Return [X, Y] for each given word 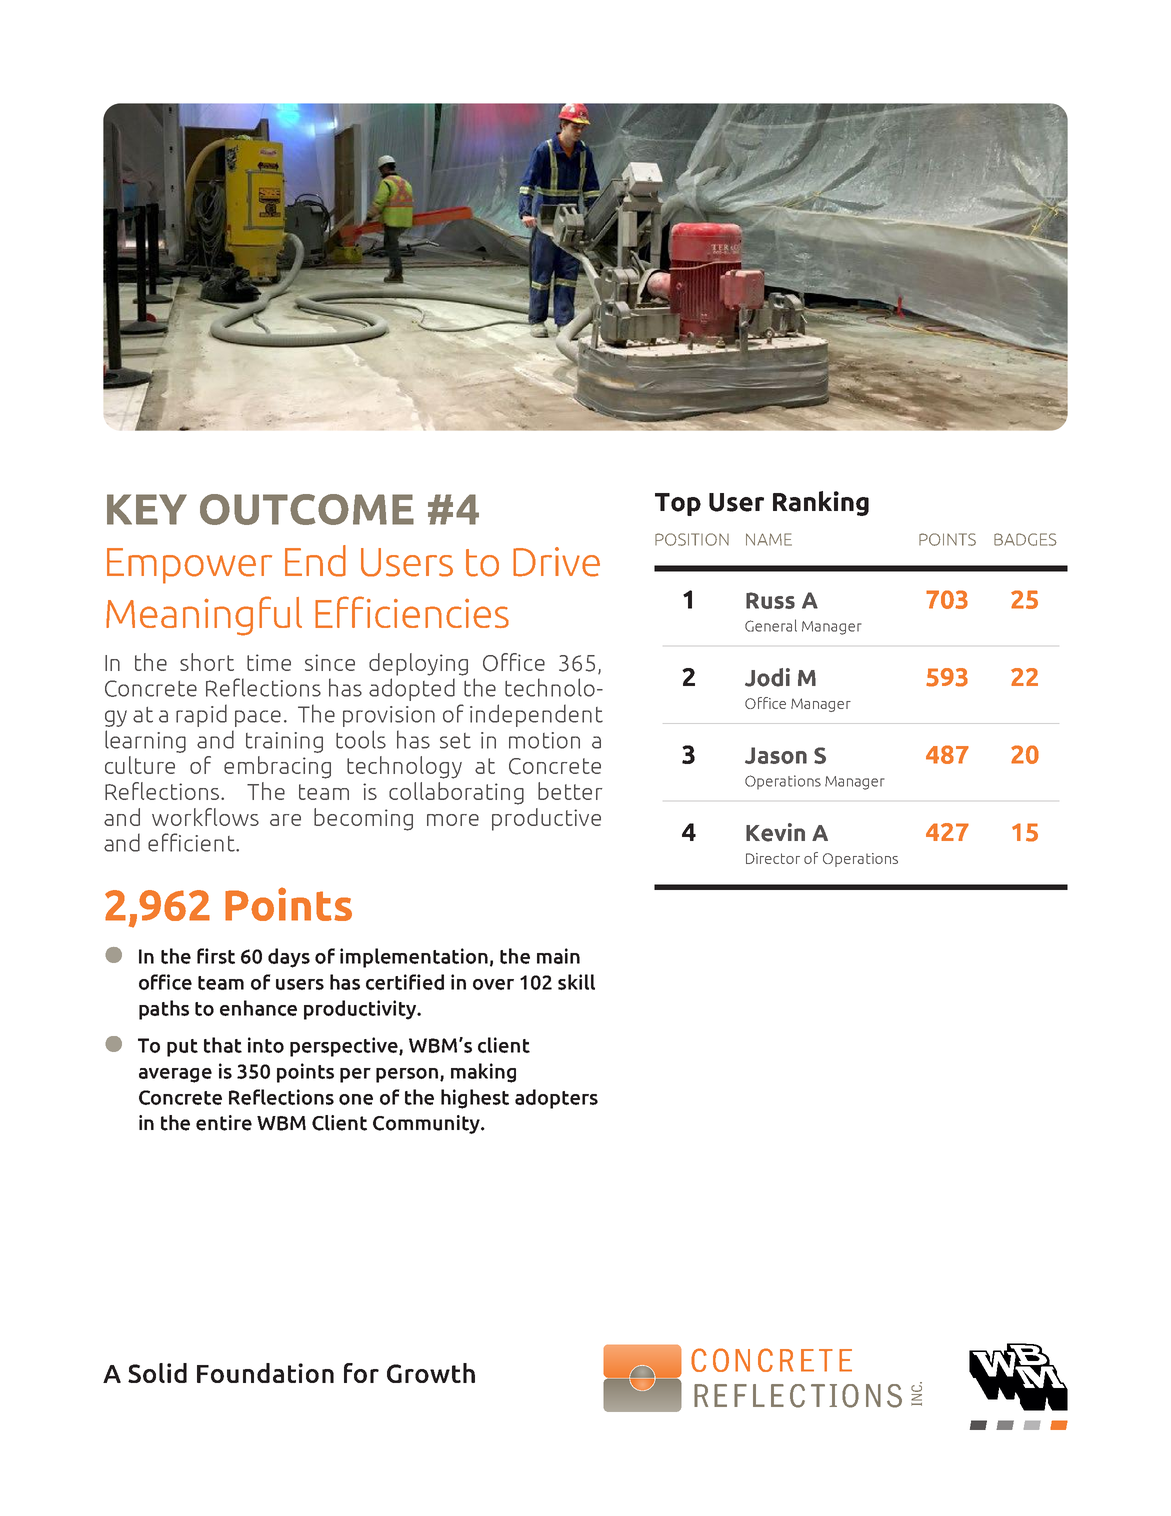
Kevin [775, 832]
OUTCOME [307, 509]
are [285, 820]
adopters [556, 1099]
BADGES [1025, 539]
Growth [431, 1373]
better [570, 791]
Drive [556, 562]
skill [576, 982]
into [266, 1045]
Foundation [265, 1373]
